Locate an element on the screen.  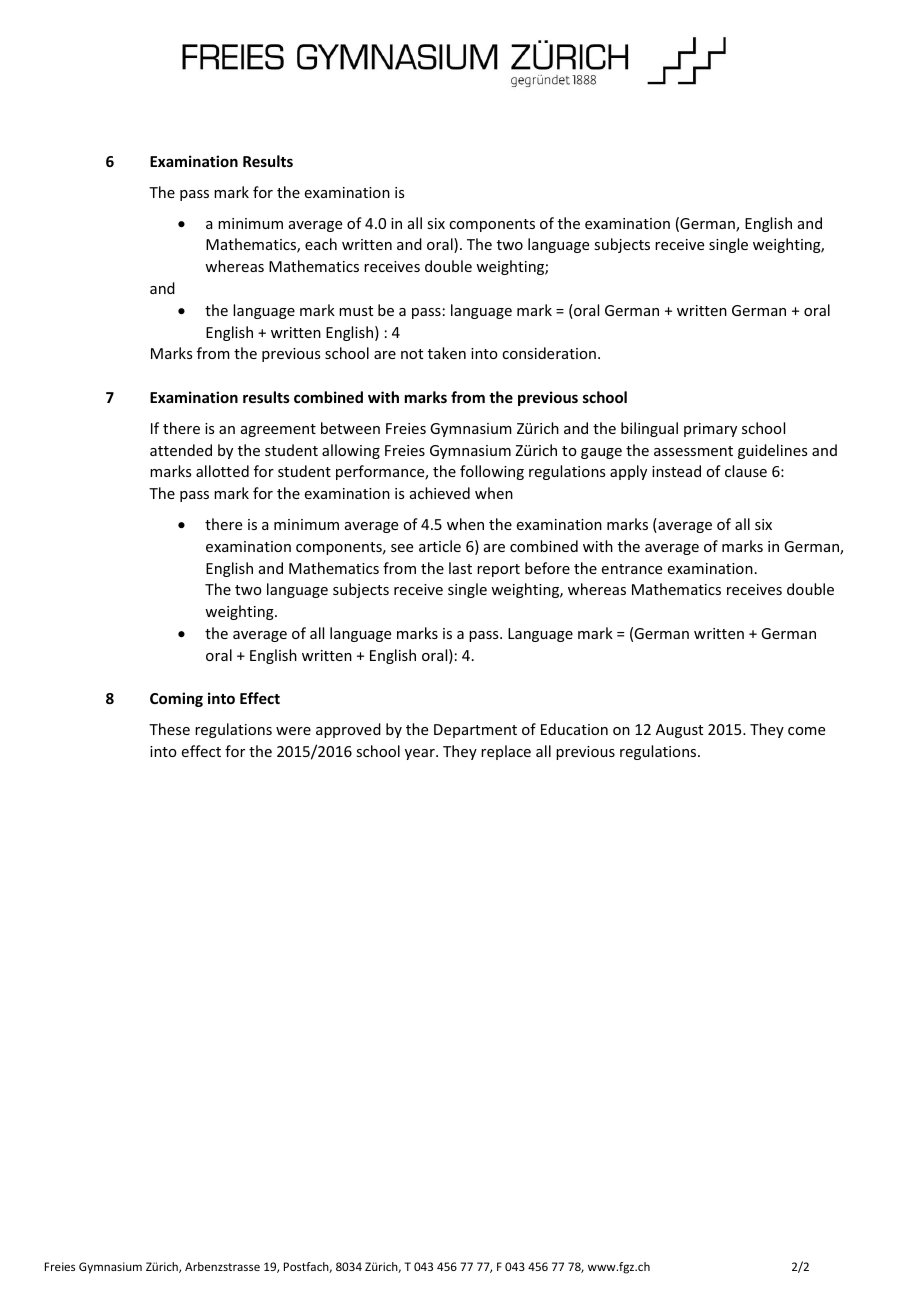
Department is located at coordinates (475, 731).
